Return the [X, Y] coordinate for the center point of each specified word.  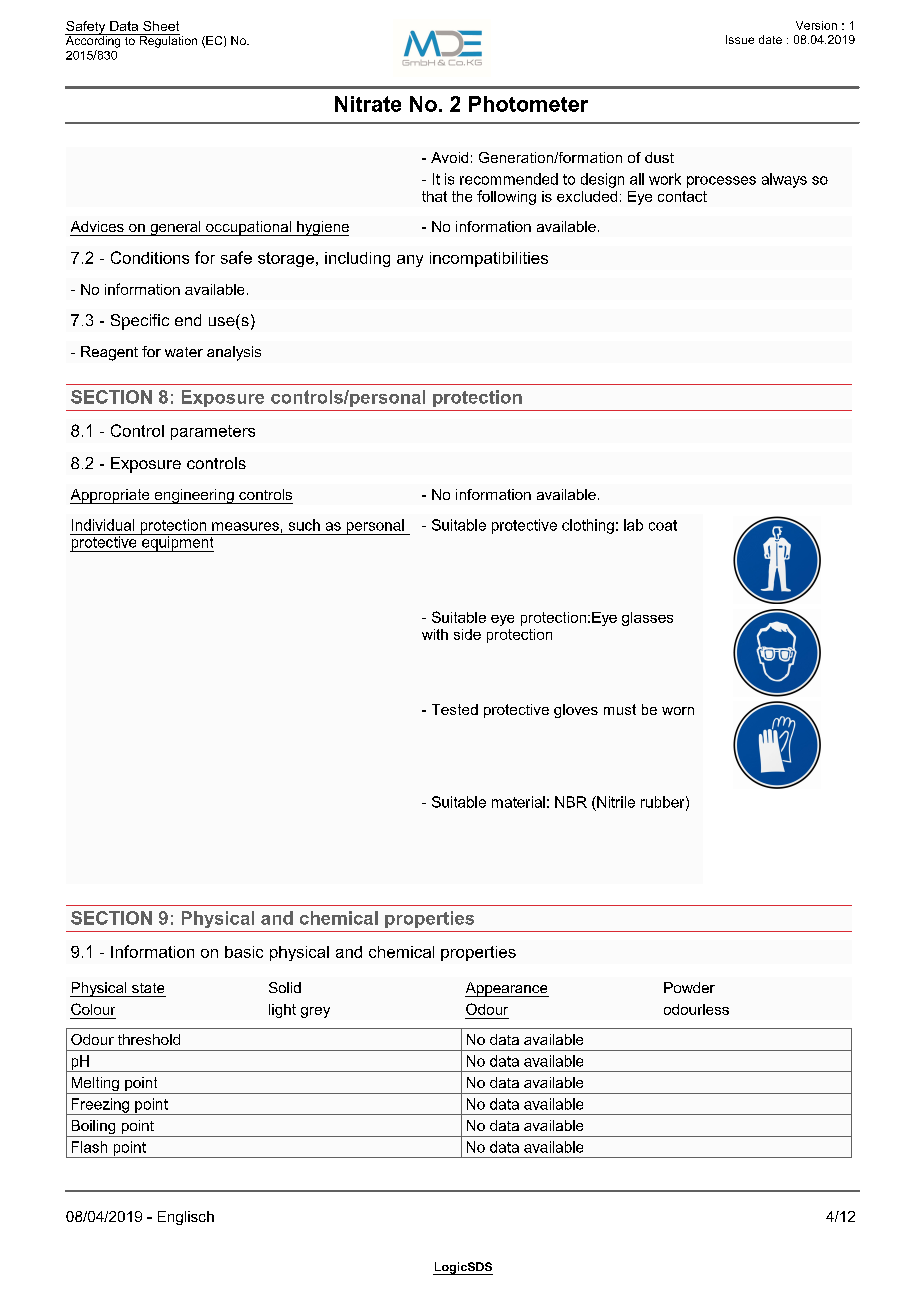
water [184, 352]
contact [682, 196]
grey [315, 1012]
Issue [740, 39]
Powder [689, 987]
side [467, 634]
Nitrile [615, 802]
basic [244, 952]
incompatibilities [489, 259]
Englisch [186, 1218]
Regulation [167, 41]
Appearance [507, 989]
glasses [647, 619]
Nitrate [368, 104]
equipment [178, 543]
